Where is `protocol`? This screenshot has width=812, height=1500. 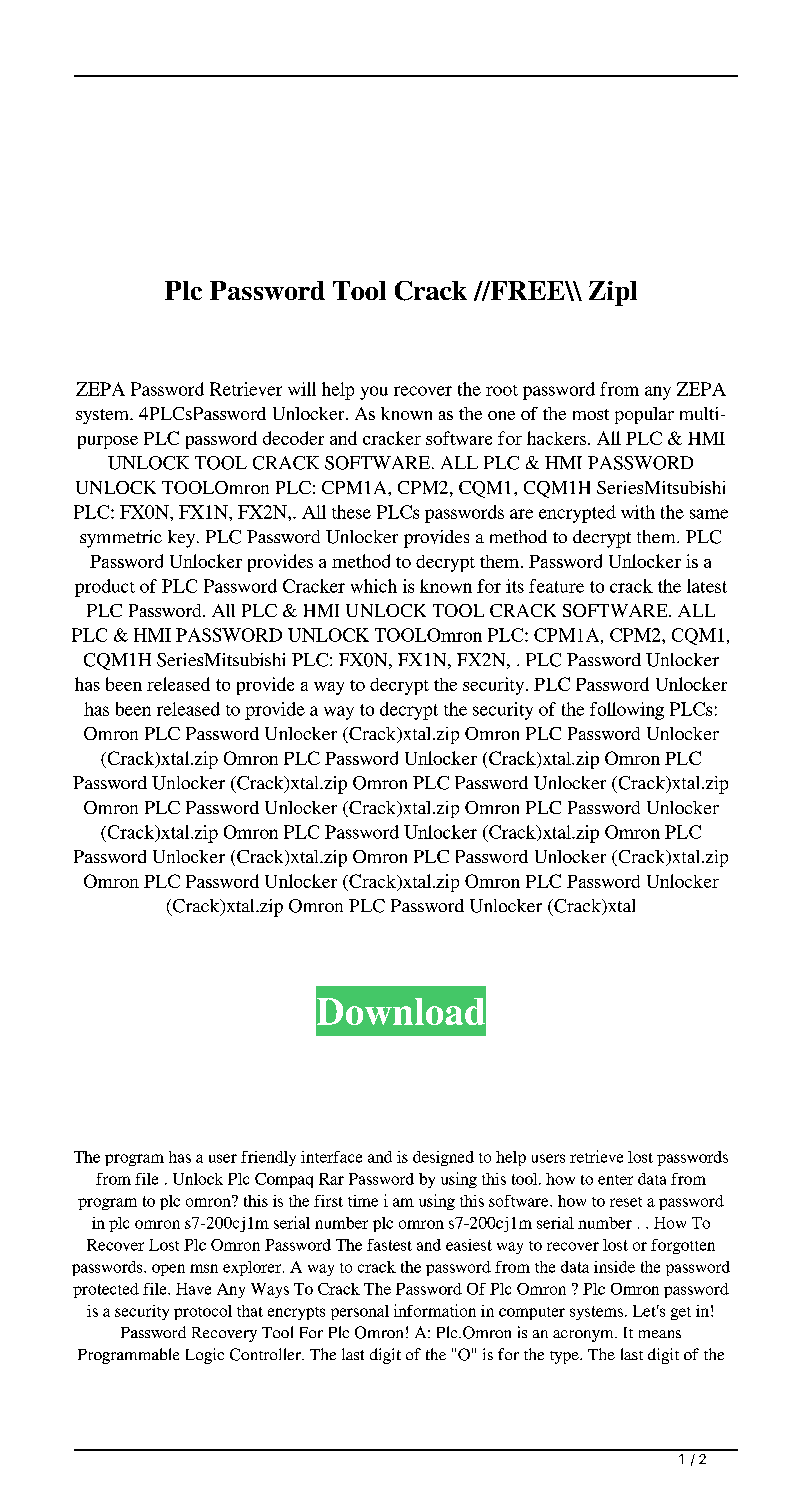
protocol is located at coordinates (203, 1312).
